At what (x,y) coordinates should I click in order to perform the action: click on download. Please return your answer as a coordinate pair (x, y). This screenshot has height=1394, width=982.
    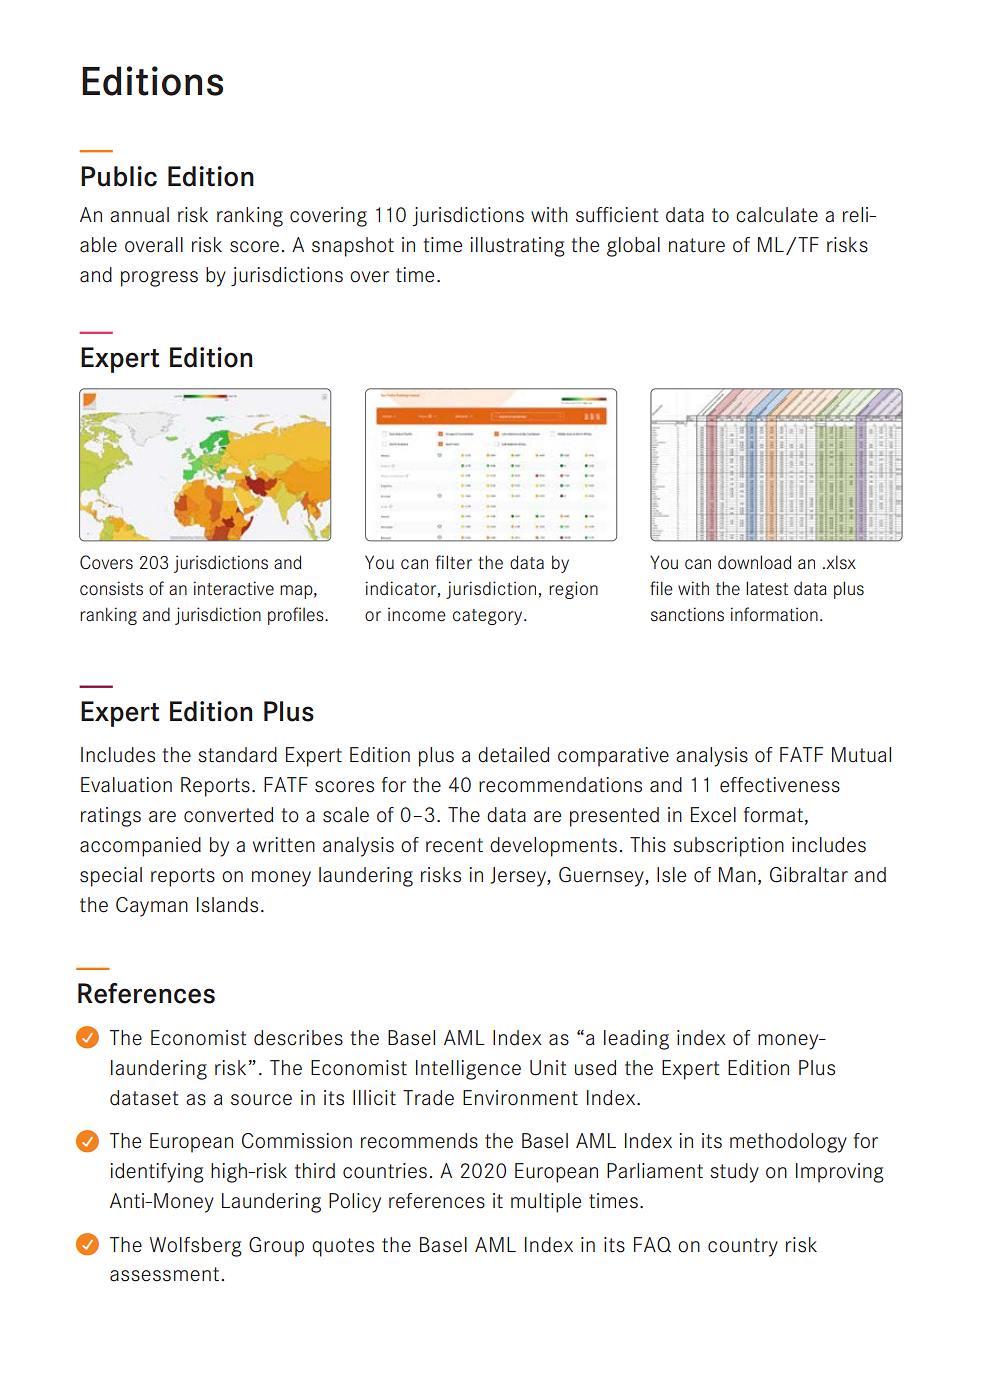
    Looking at the image, I should click on (755, 562).
